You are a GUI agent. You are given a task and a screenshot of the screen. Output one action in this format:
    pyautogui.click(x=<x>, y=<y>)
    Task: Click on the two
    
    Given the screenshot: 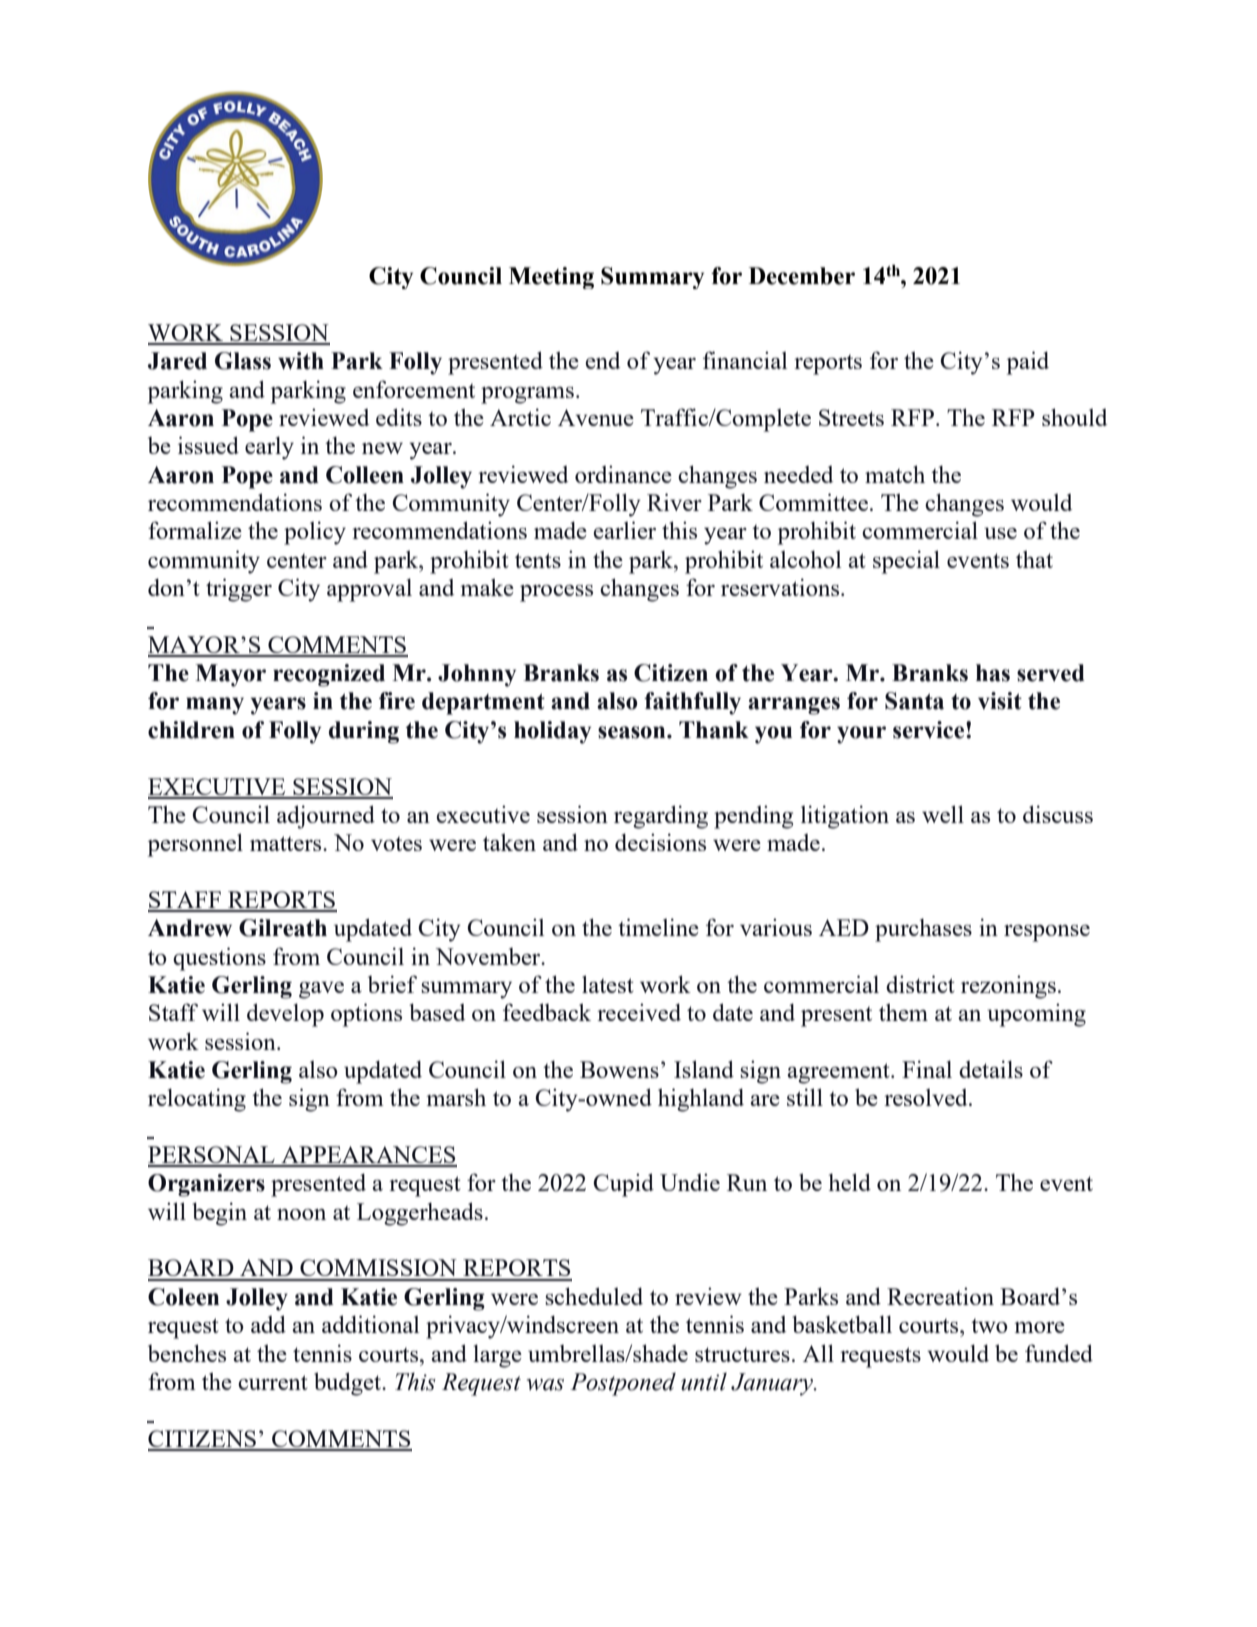 What is the action you would take?
    pyautogui.click(x=989, y=1325)
